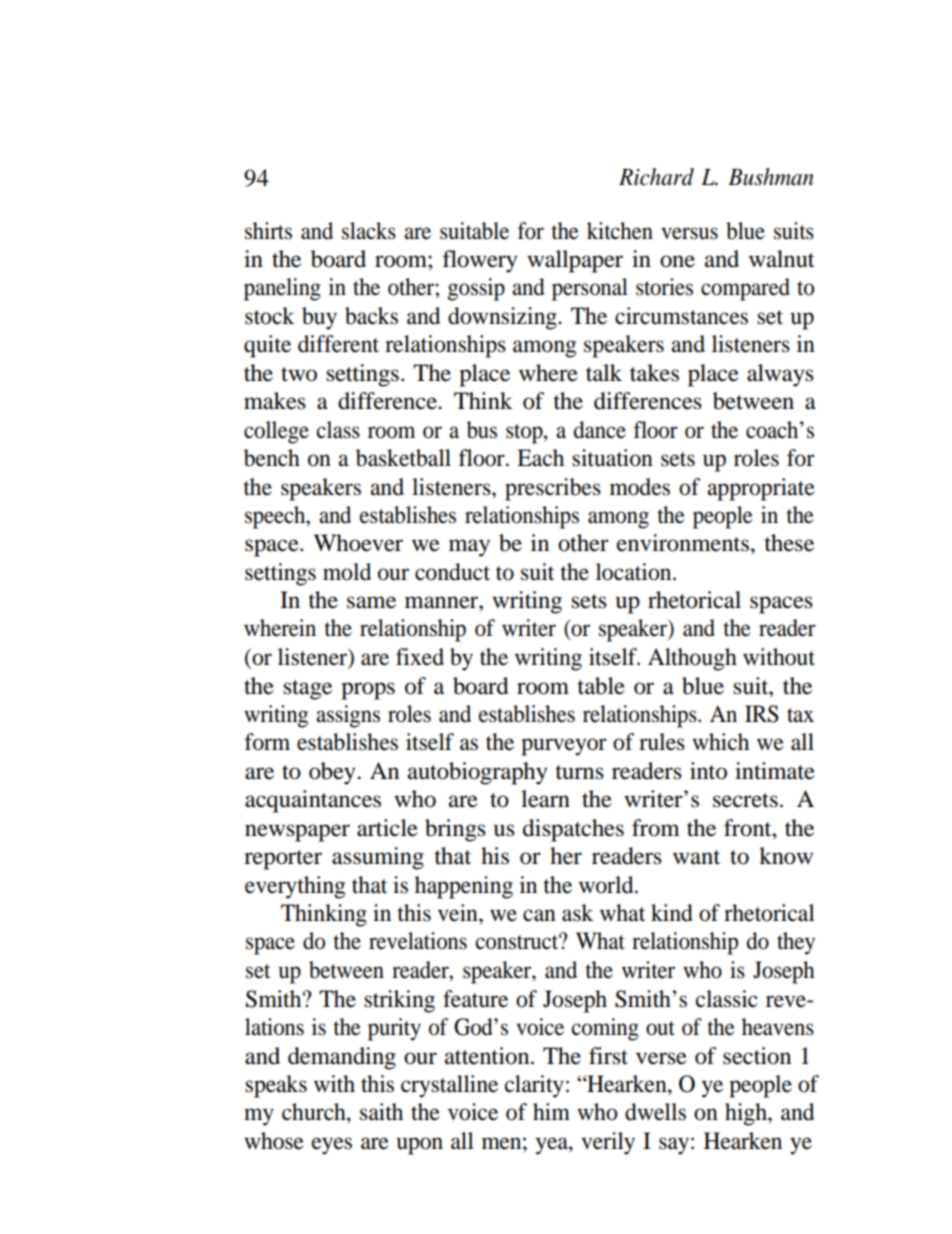  What do you see at coordinates (347, 572) in the screenshot?
I see `mold` at bounding box center [347, 572].
